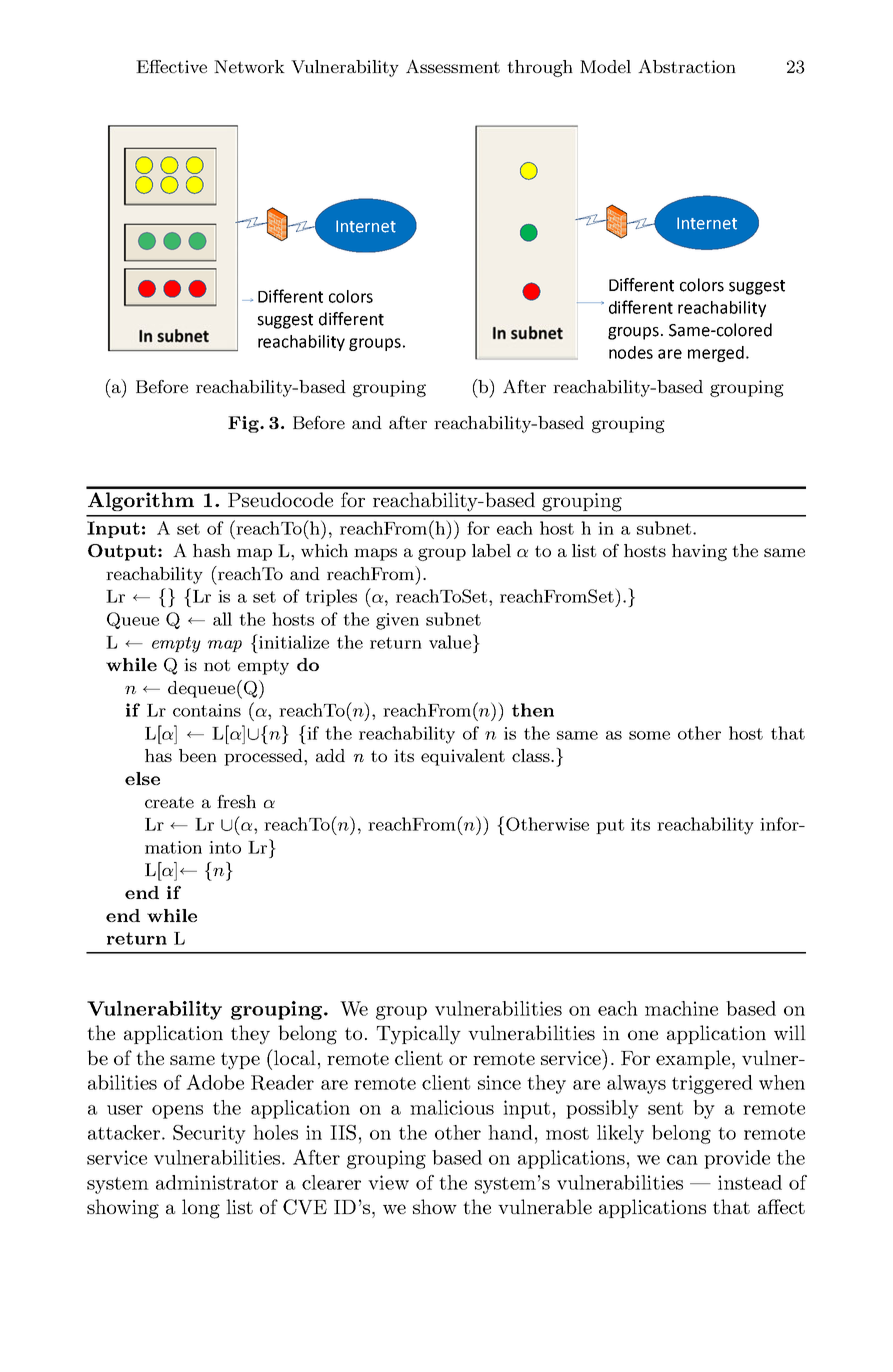  Describe the element at coordinates (699, 552) in the document. I see `having` at that location.
